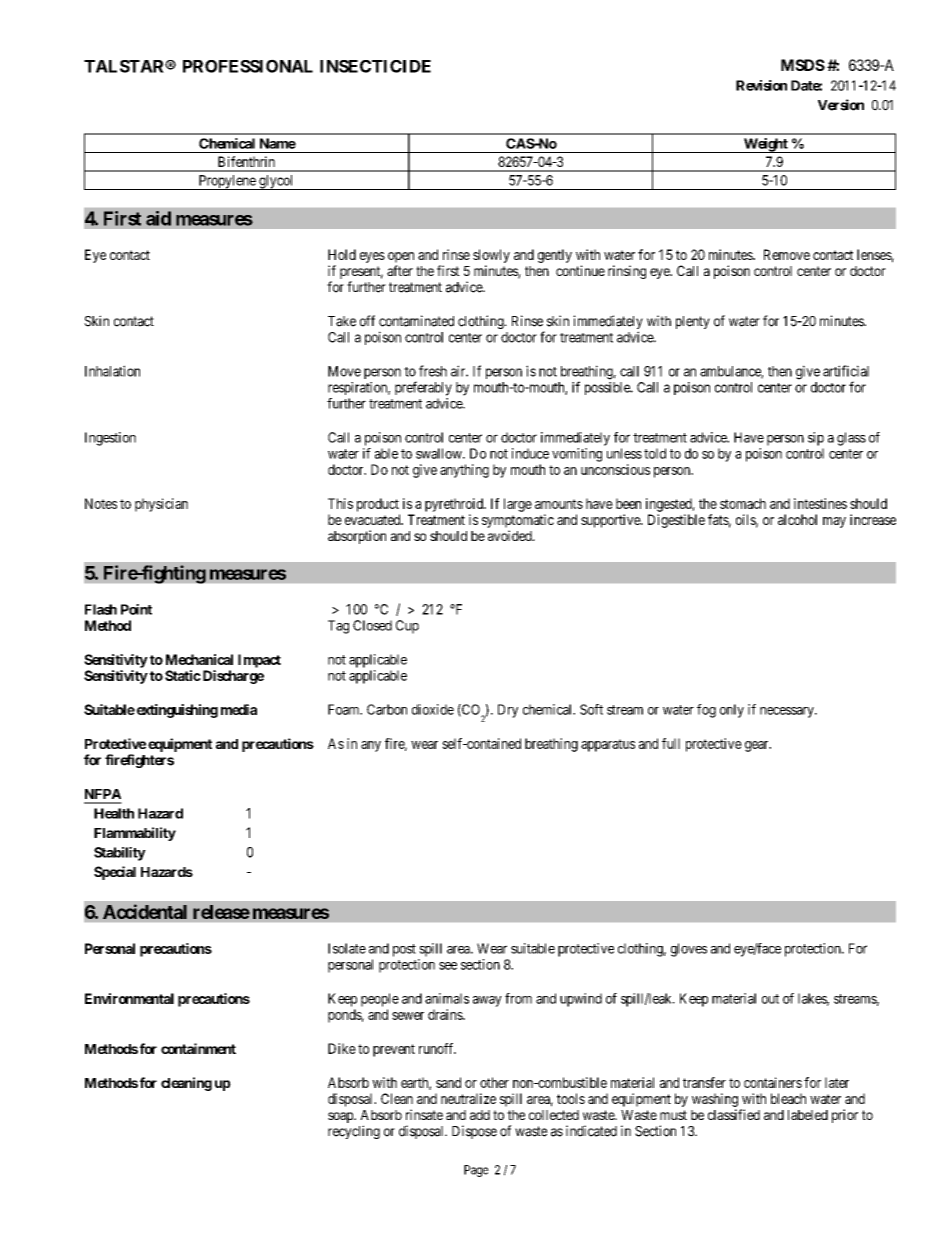 The width and height of the screenshot is (952, 1233). Describe the element at coordinates (198, 1048) in the screenshot. I see `containment` at that location.
